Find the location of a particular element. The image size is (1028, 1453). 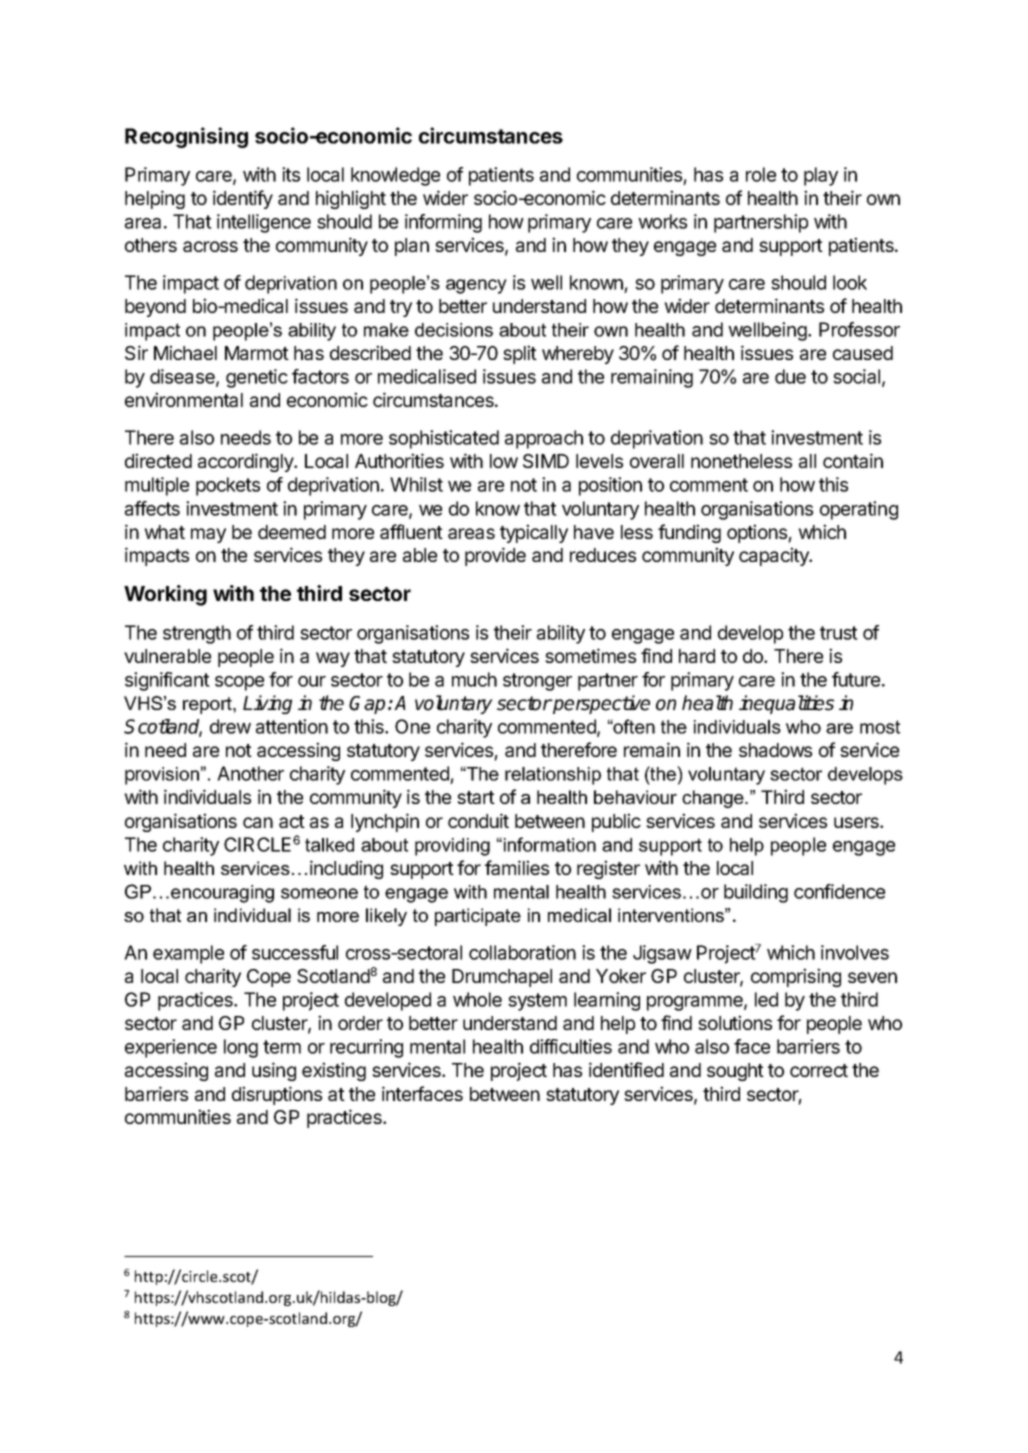

long is located at coordinates (241, 1048).
